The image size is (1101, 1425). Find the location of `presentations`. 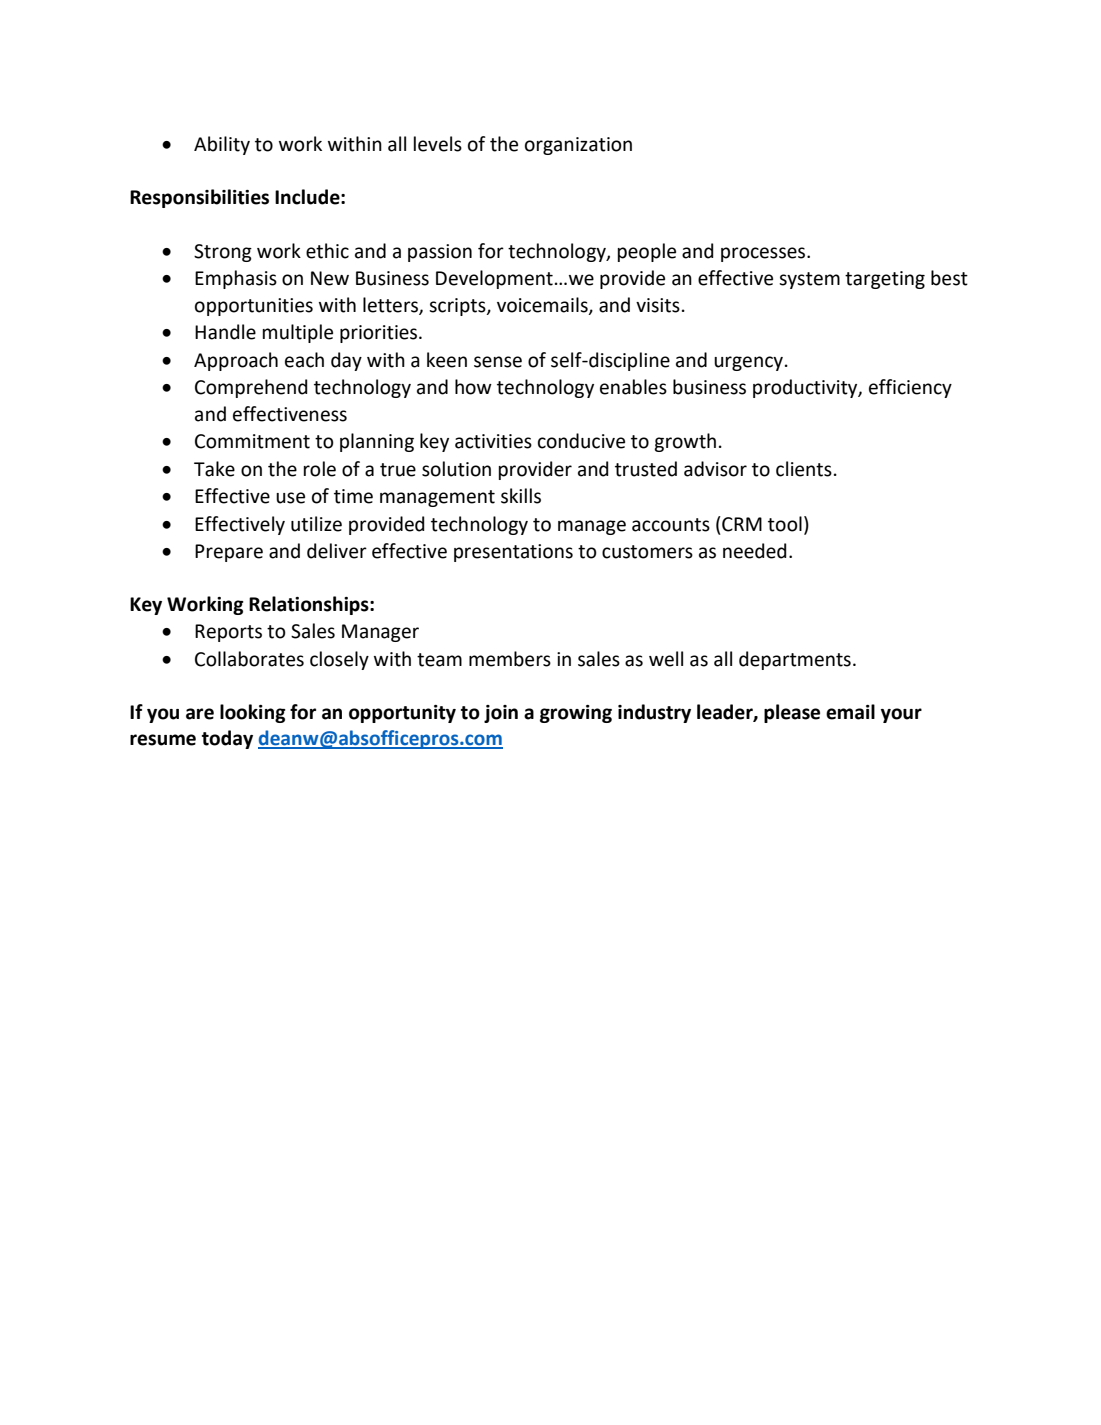

presentations is located at coordinates (513, 553).
